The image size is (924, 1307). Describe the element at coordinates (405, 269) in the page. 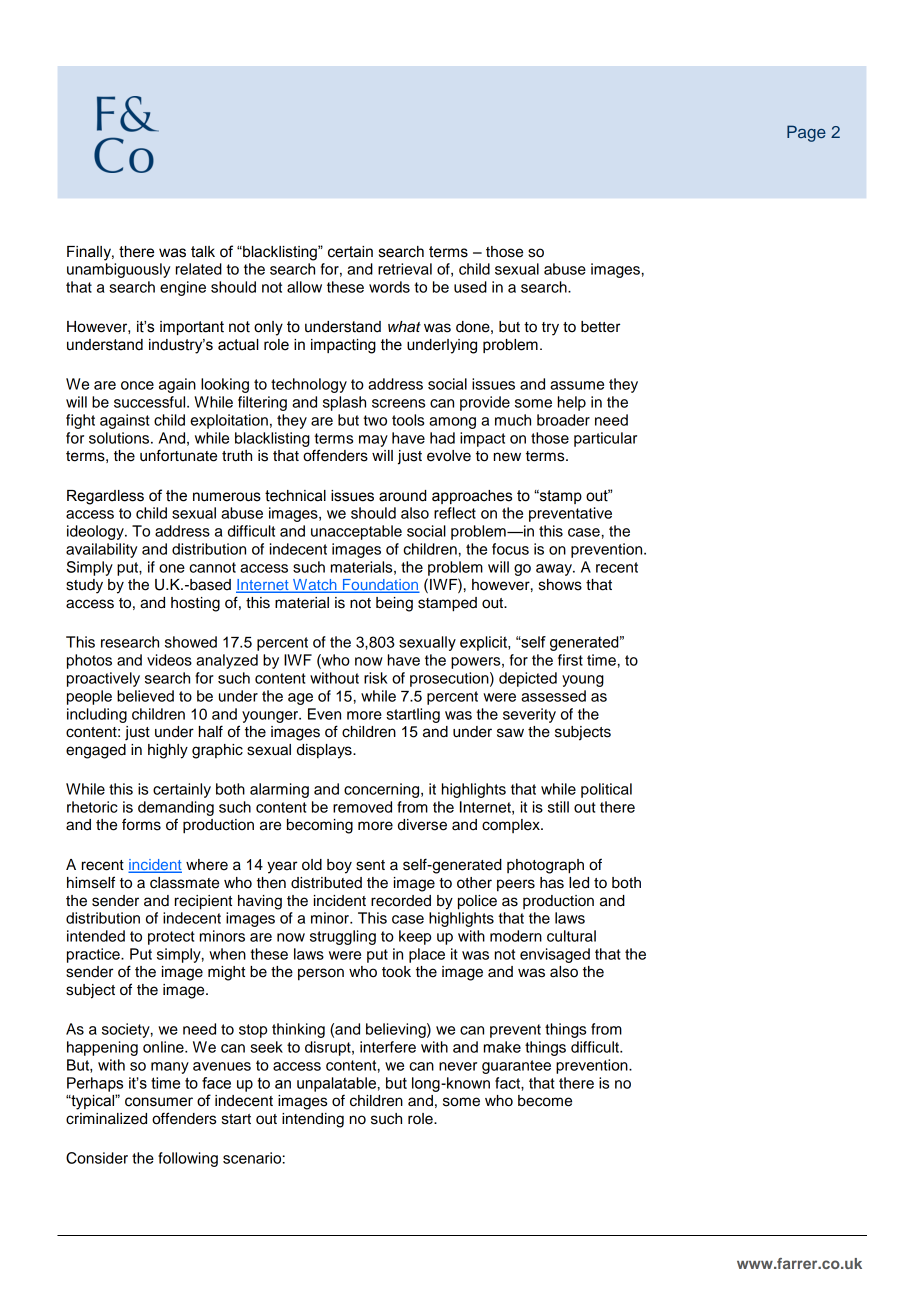

I see `retrieval` at that location.
